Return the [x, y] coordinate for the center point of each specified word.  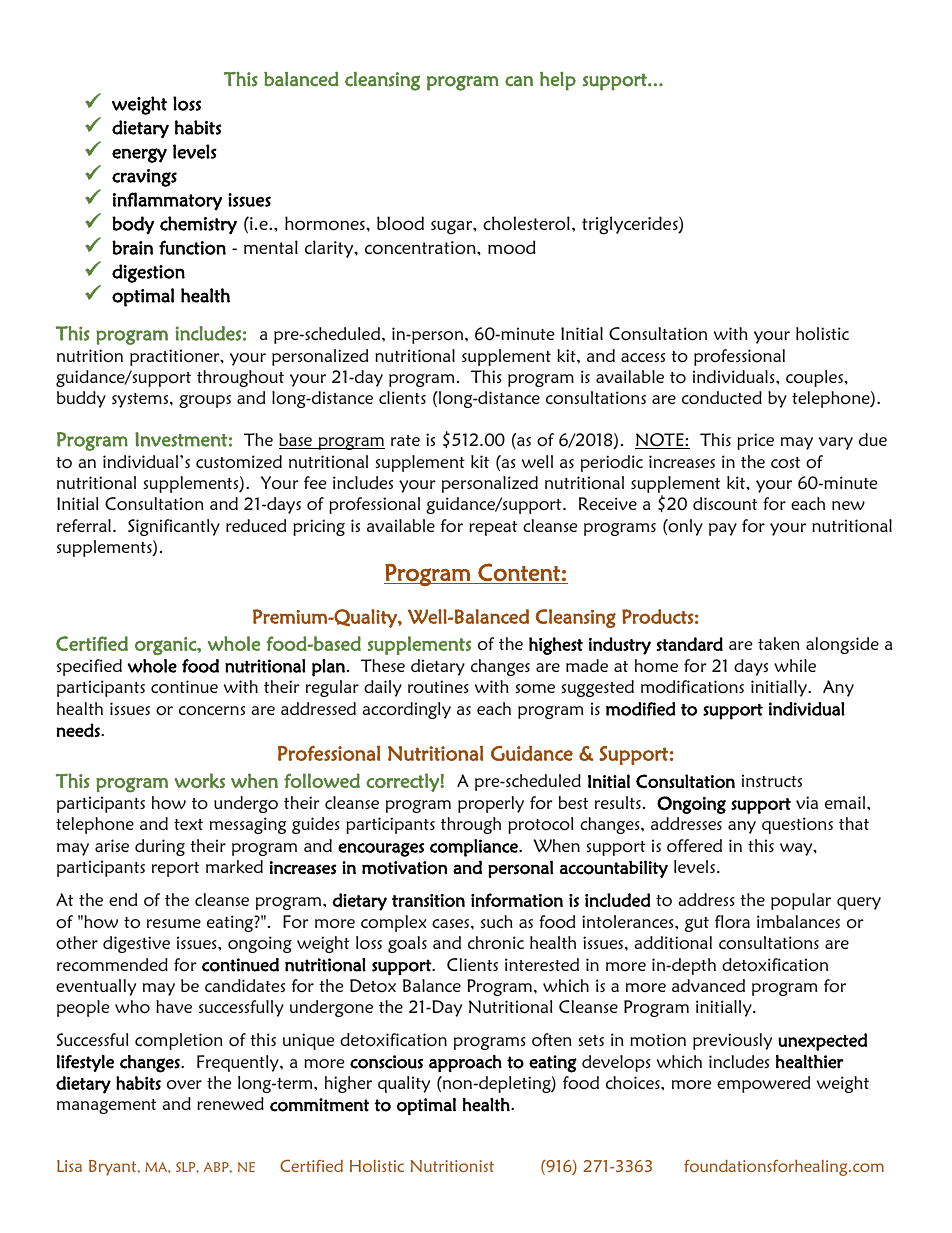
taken [779, 643]
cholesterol [526, 223]
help [558, 81]
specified [89, 667]
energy [139, 155]
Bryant [114, 1168]
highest [556, 646]
